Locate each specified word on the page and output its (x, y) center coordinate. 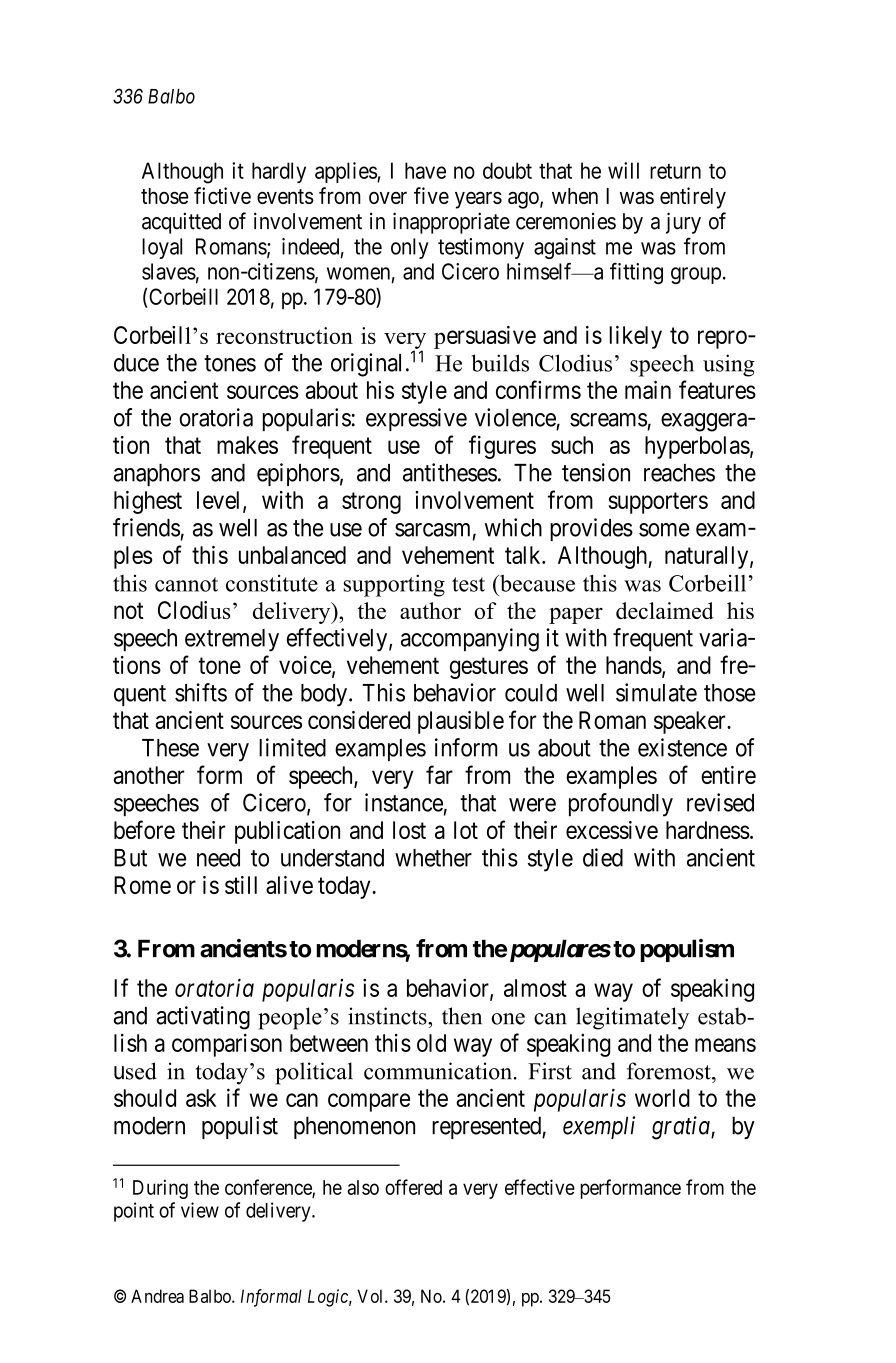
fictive (222, 195)
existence (682, 747)
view (200, 1210)
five (431, 195)
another (149, 775)
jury (683, 223)
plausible (461, 722)
